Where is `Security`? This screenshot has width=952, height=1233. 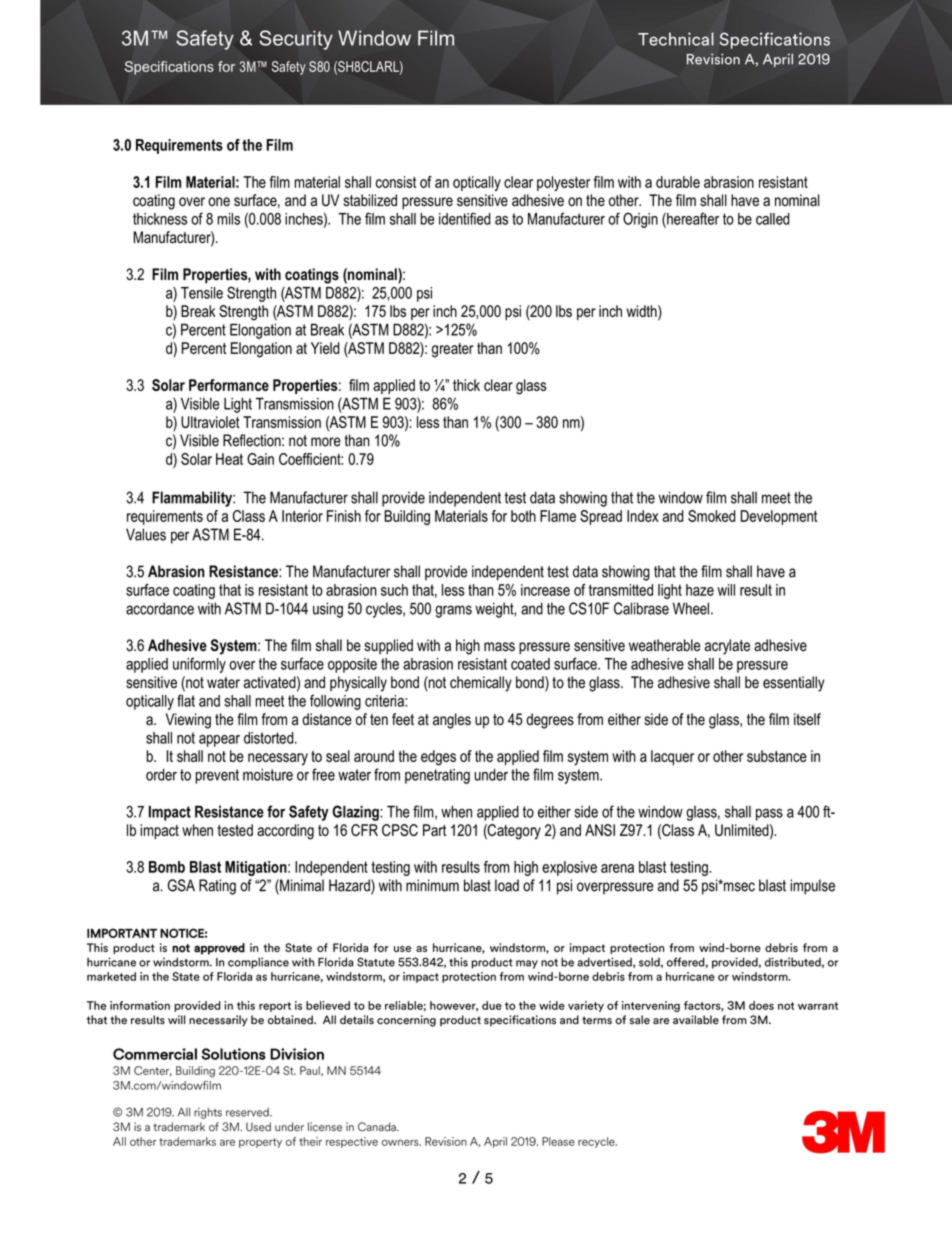 Security is located at coordinates (296, 40).
